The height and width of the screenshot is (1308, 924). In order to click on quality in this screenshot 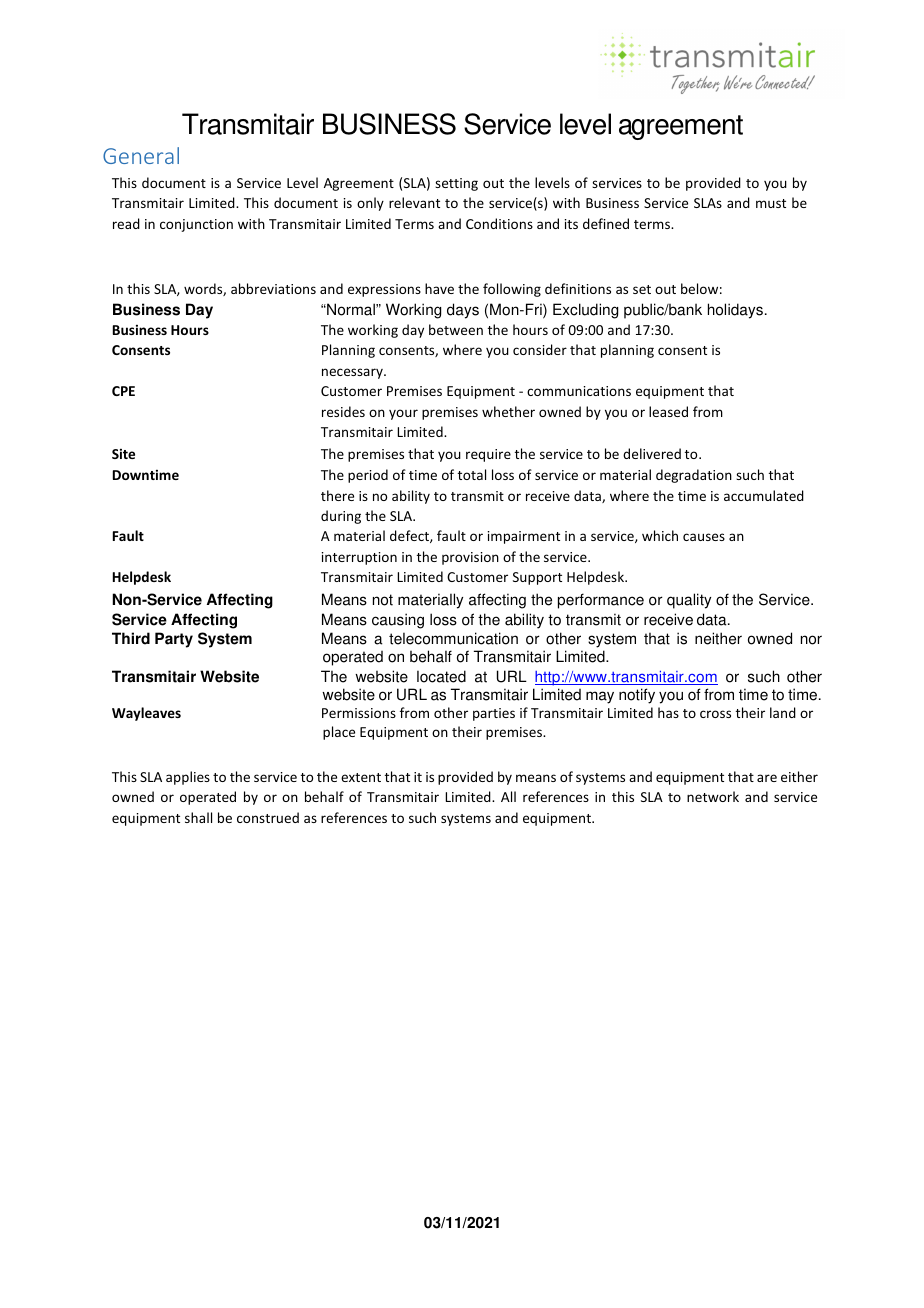, I will do `click(689, 601)`.
